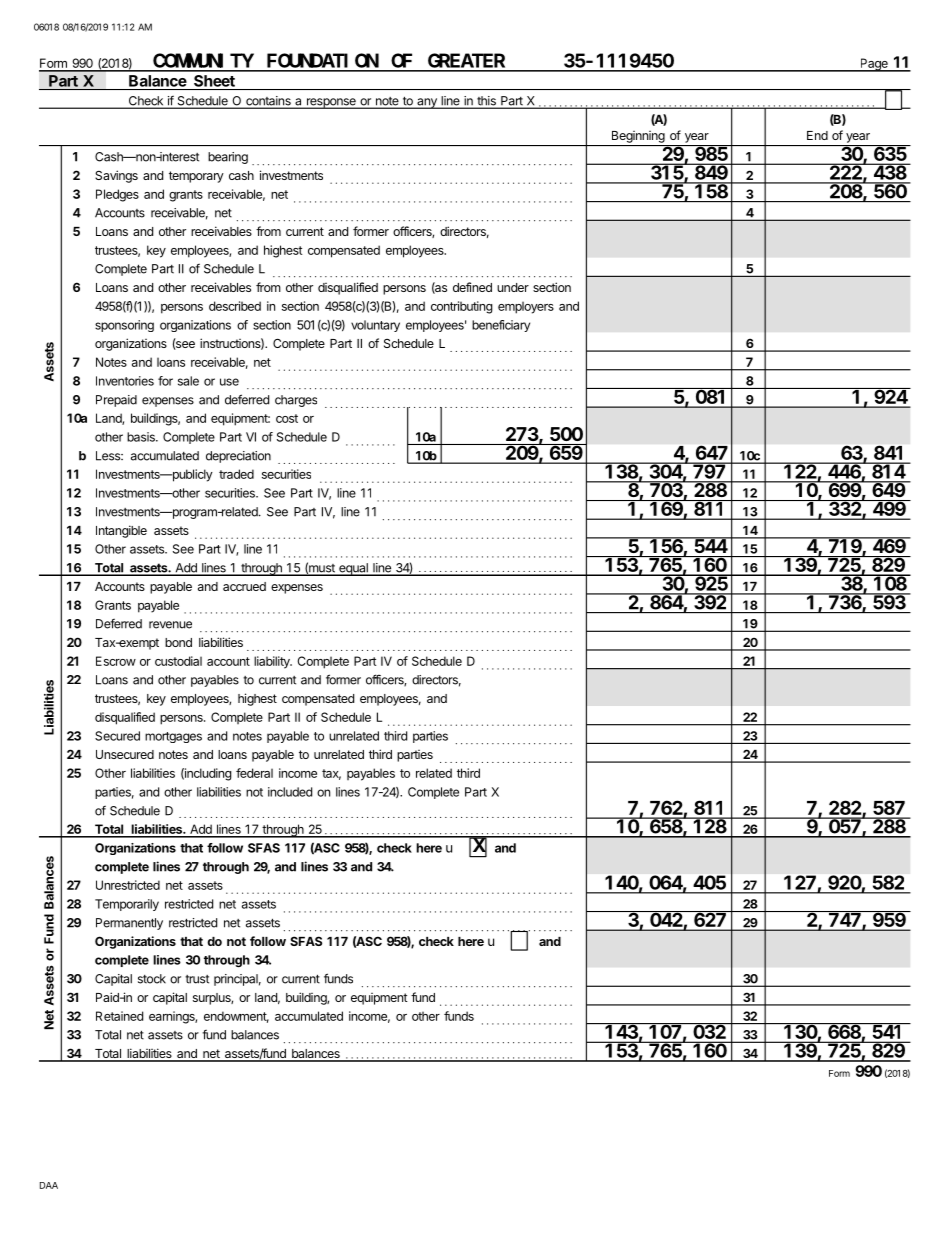  I want to click on federal, so click(254, 773).
